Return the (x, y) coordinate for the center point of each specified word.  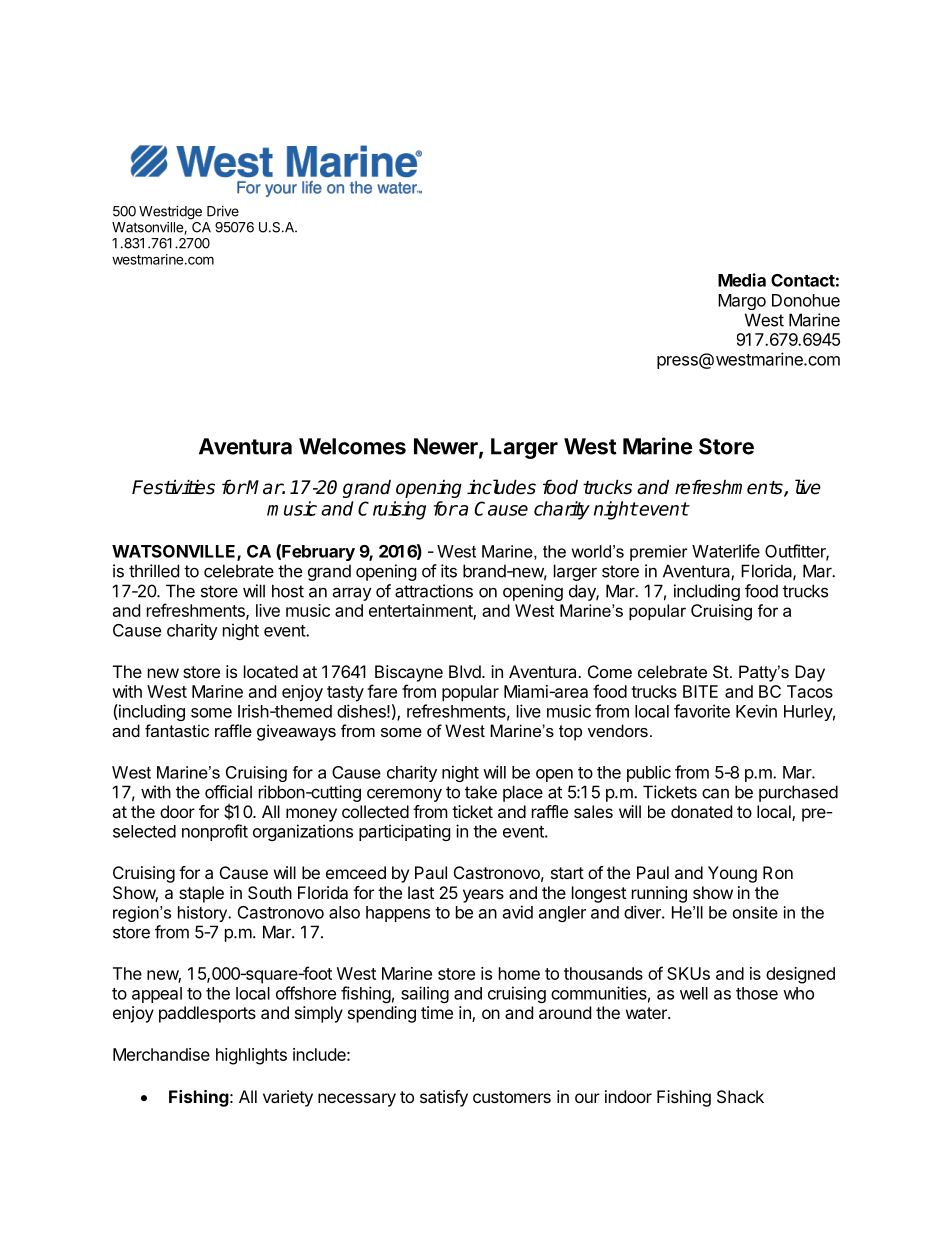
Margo (742, 302)
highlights (251, 1056)
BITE (700, 691)
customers (512, 1097)
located (271, 671)
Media (742, 280)
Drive (223, 211)
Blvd (465, 671)
